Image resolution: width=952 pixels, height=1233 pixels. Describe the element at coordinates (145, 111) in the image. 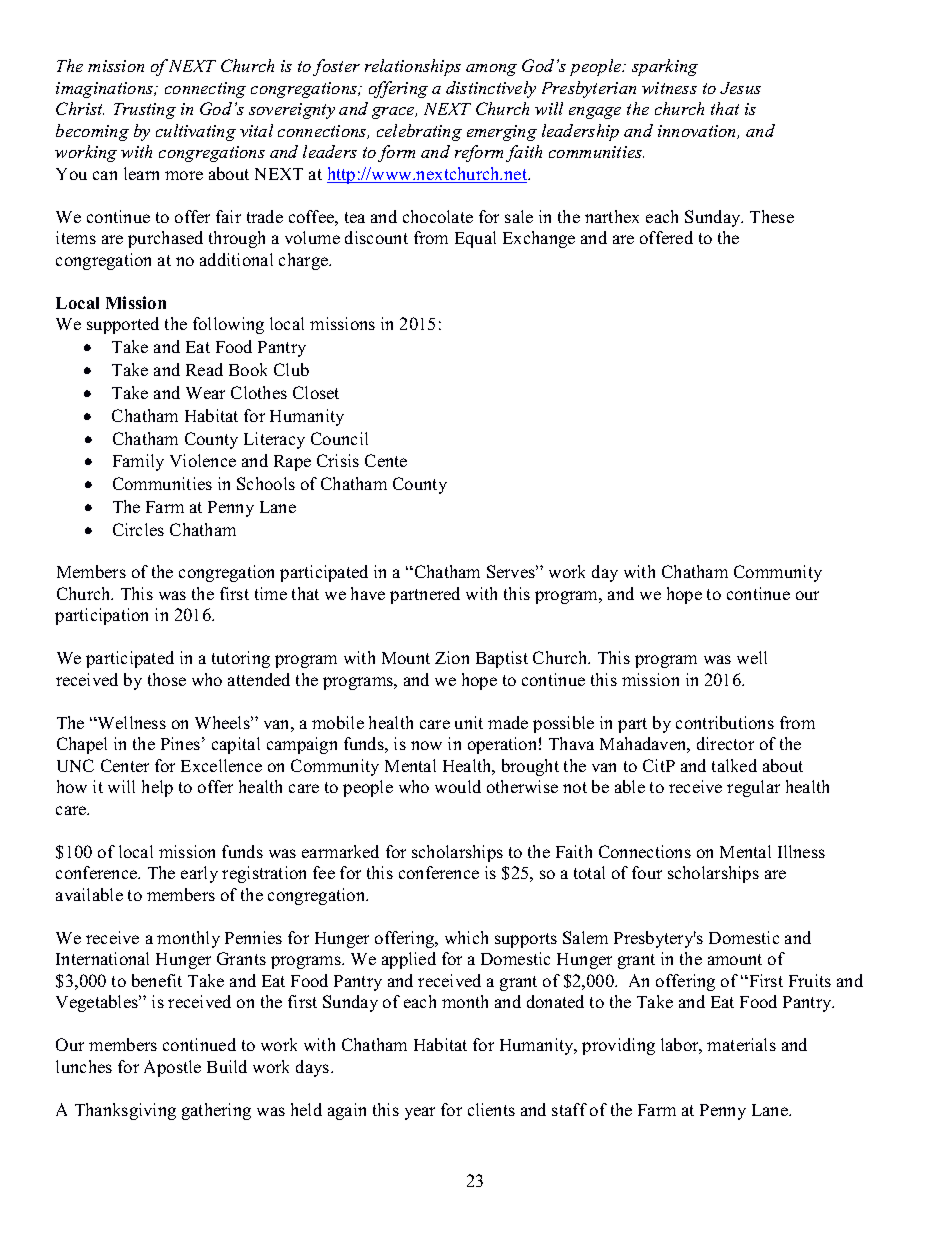

I see `Trusting` at that location.
